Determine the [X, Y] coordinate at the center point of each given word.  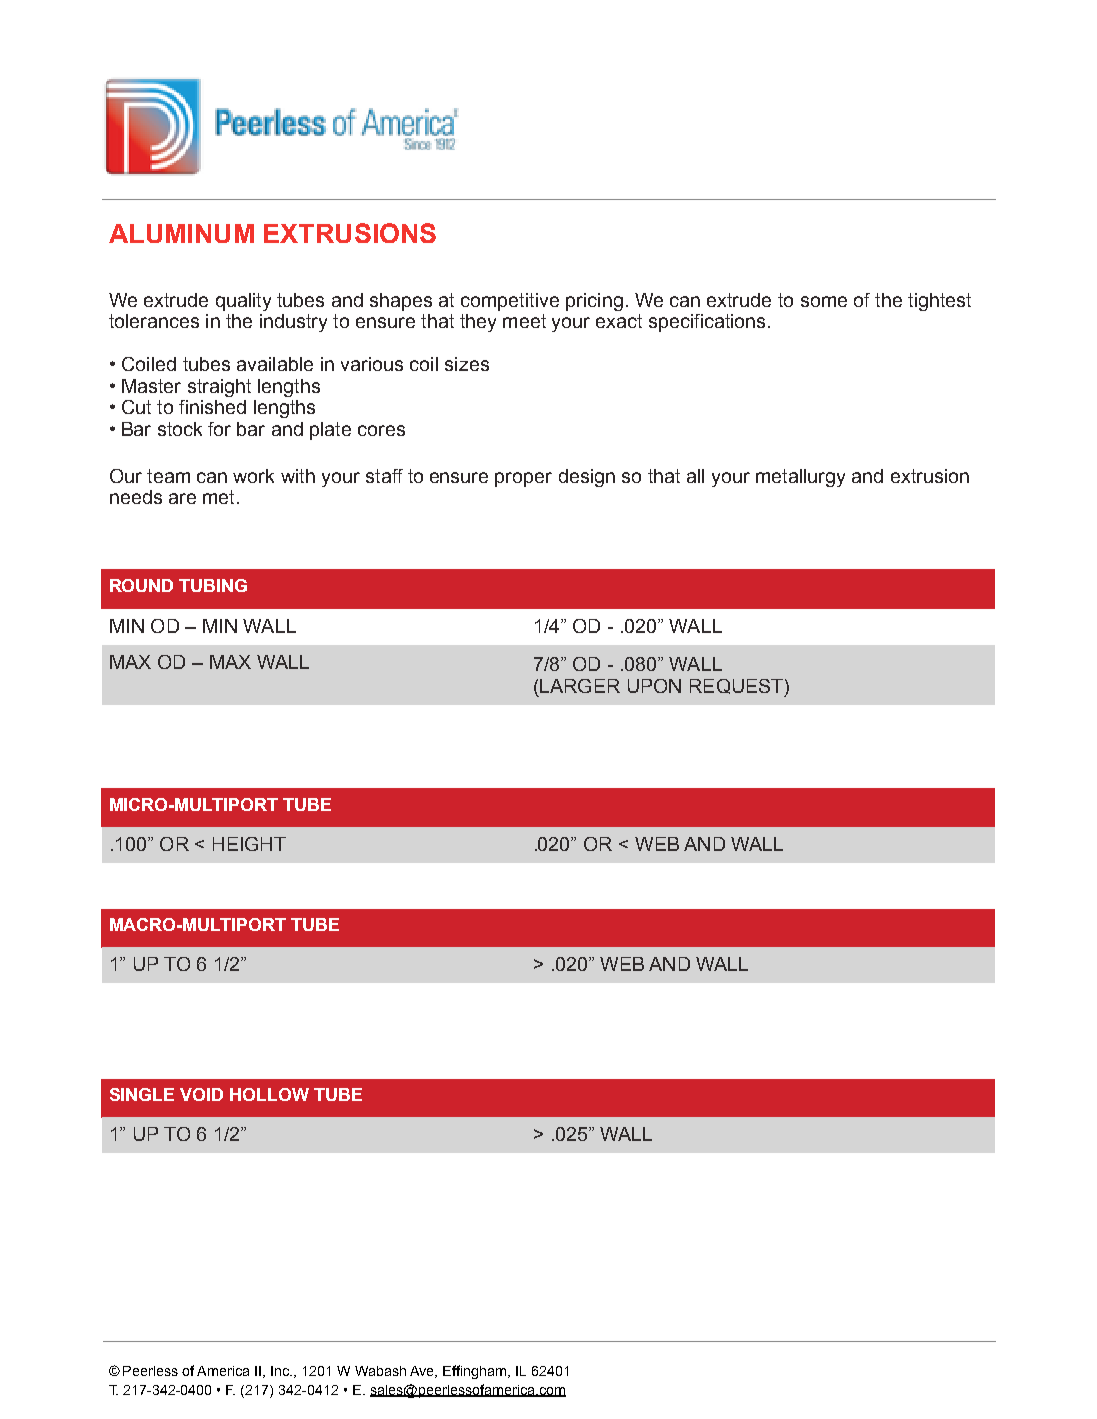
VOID [201, 1094]
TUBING [213, 585]
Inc [281, 1371]
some [824, 301]
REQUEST [738, 687]
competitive [510, 302]
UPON [654, 686]
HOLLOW [269, 1094]
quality [243, 302]
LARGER [580, 686]
